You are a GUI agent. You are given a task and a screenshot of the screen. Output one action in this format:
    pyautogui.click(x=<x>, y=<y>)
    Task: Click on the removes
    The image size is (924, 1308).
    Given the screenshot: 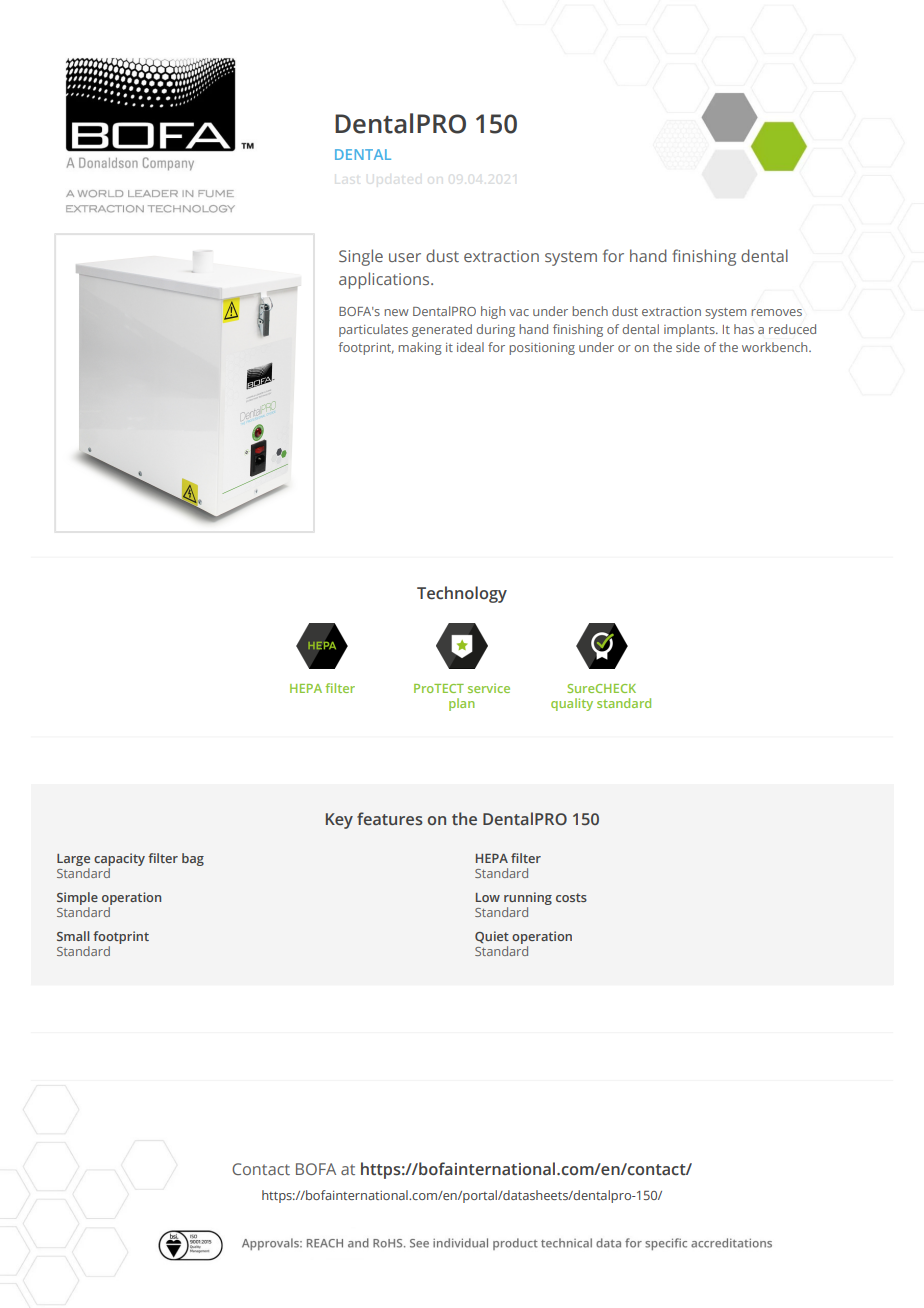 What is the action you would take?
    pyautogui.click(x=776, y=312)
